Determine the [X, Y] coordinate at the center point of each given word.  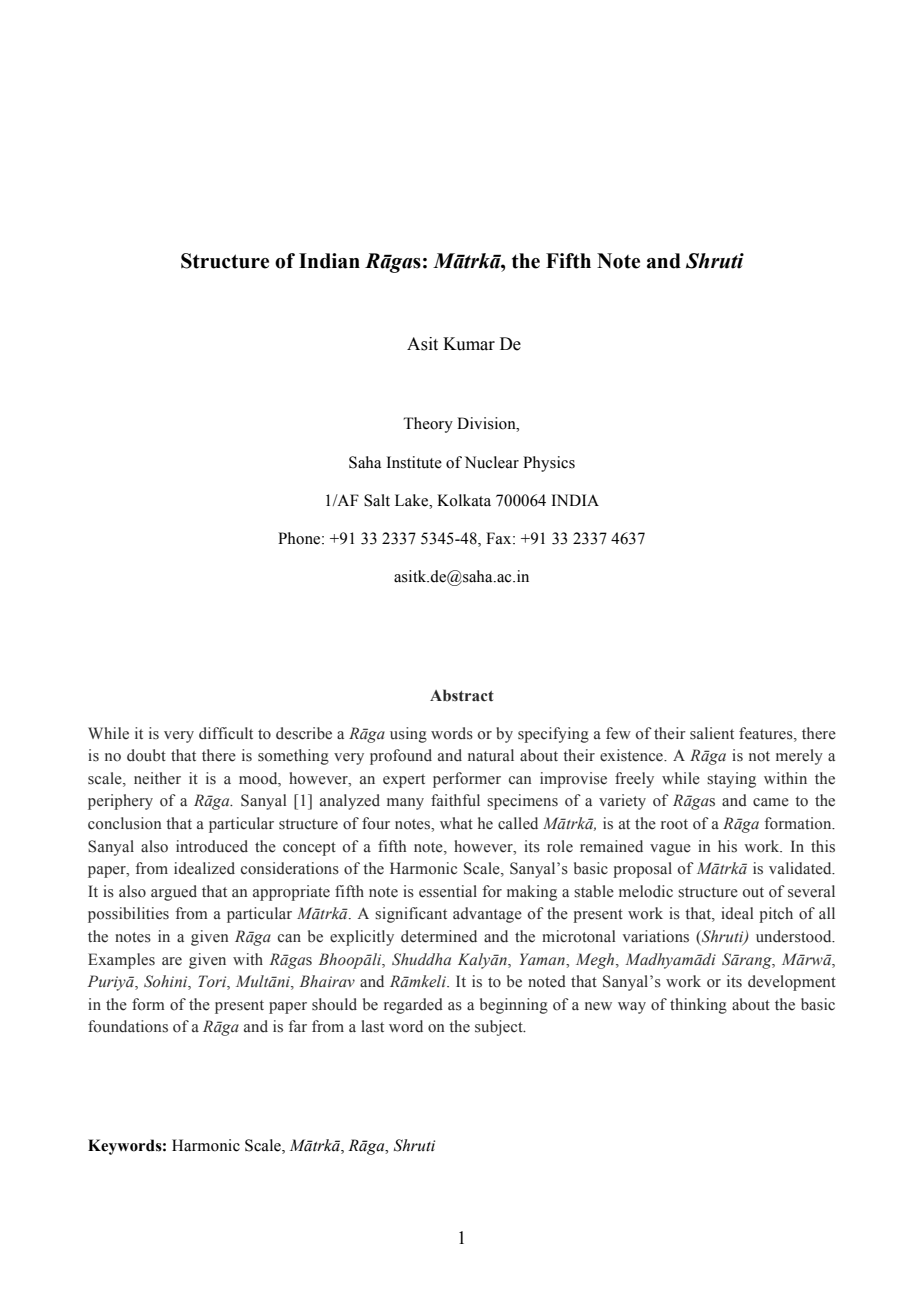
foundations [128, 1026]
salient [712, 733]
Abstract [462, 695]
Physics [549, 464]
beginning [514, 1006]
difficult [226, 733]
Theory [428, 425]
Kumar [469, 344]
